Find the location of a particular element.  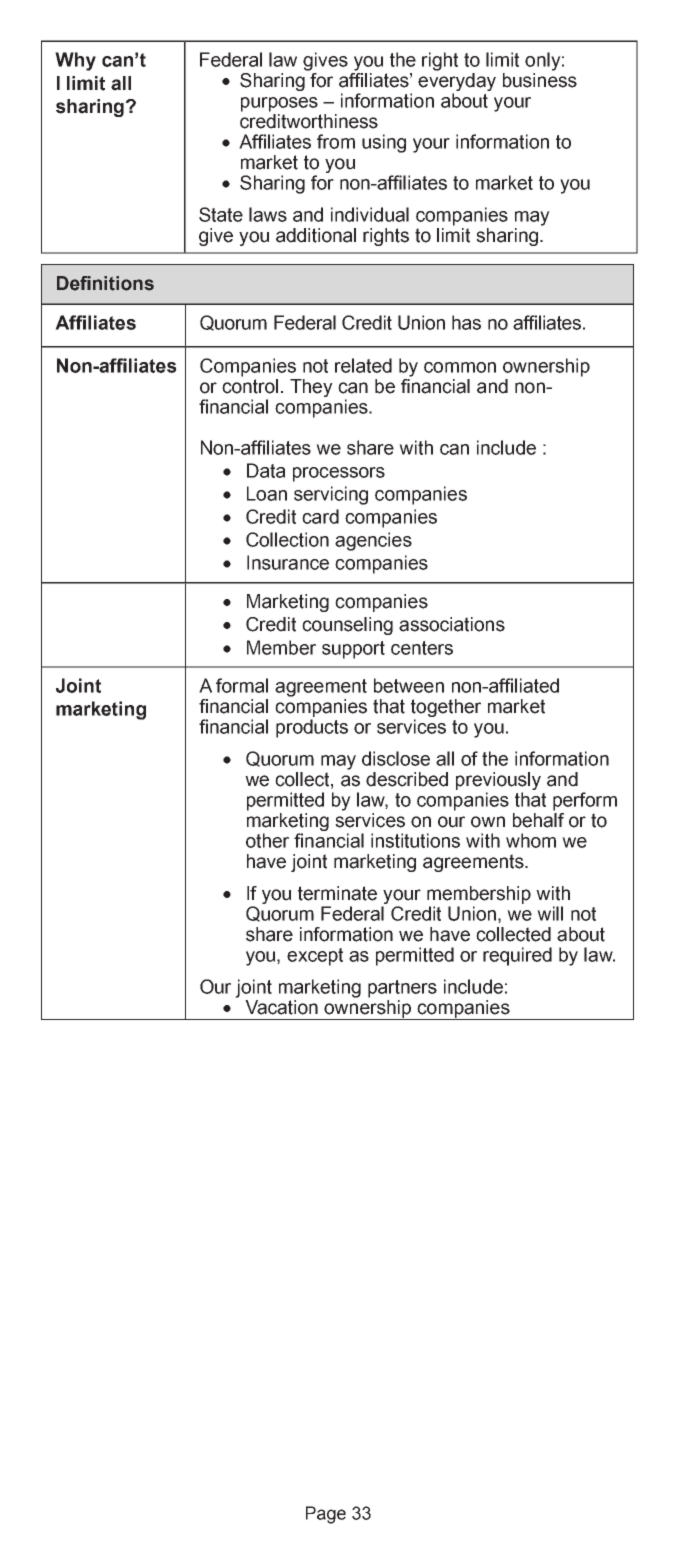

previously is located at coordinates (498, 782).
